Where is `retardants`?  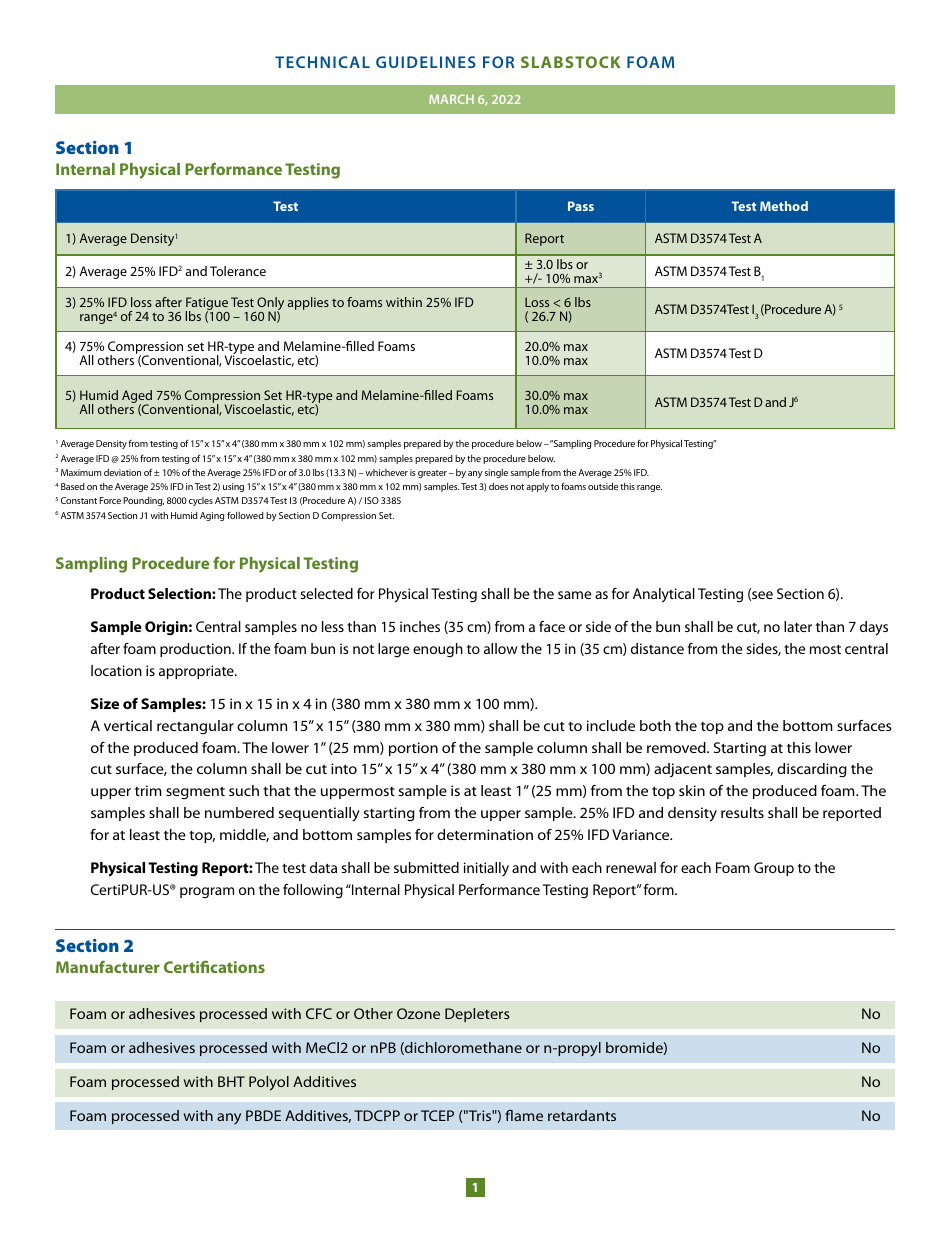
retardants is located at coordinates (582, 1115).
